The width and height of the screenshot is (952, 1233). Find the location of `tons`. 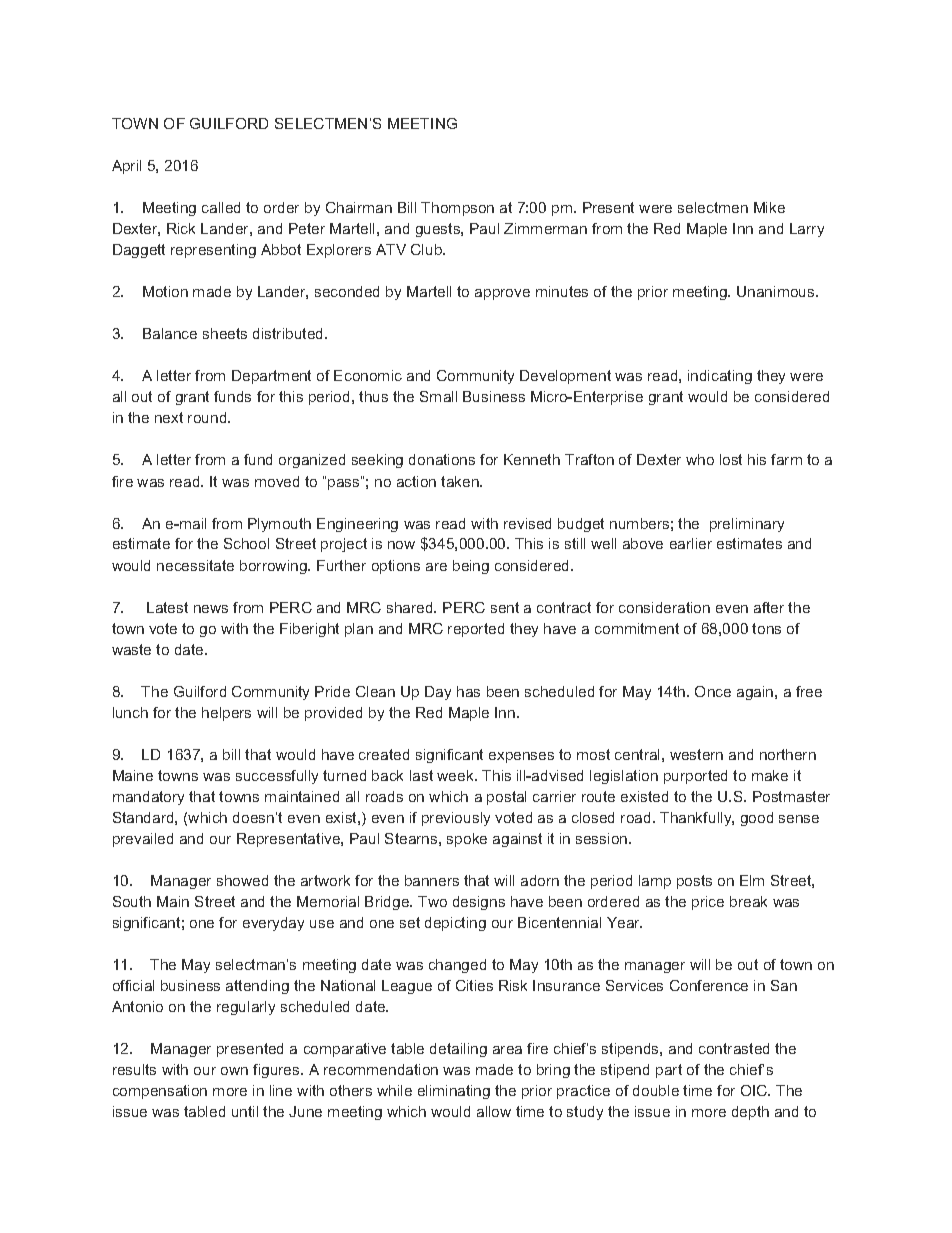

tons is located at coordinates (766, 628).
